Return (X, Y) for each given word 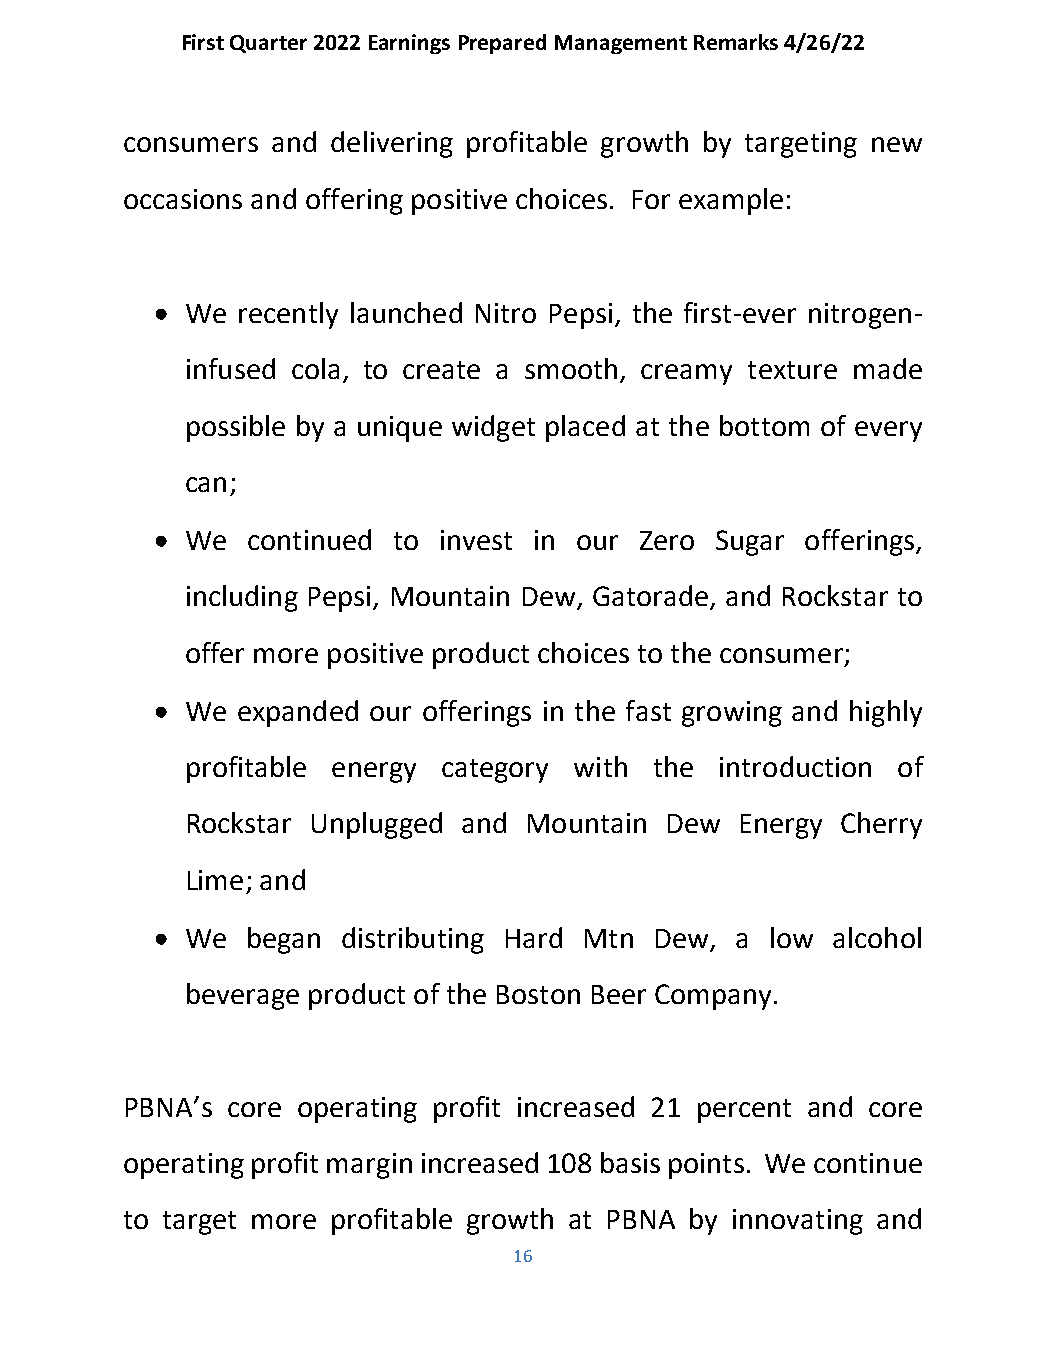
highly (886, 713)
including (242, 598)
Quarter (268, 44)
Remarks (736, 42)
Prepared (502, 44)
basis (630, 1162)
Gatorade (652, 597)
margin (369, 1166)
